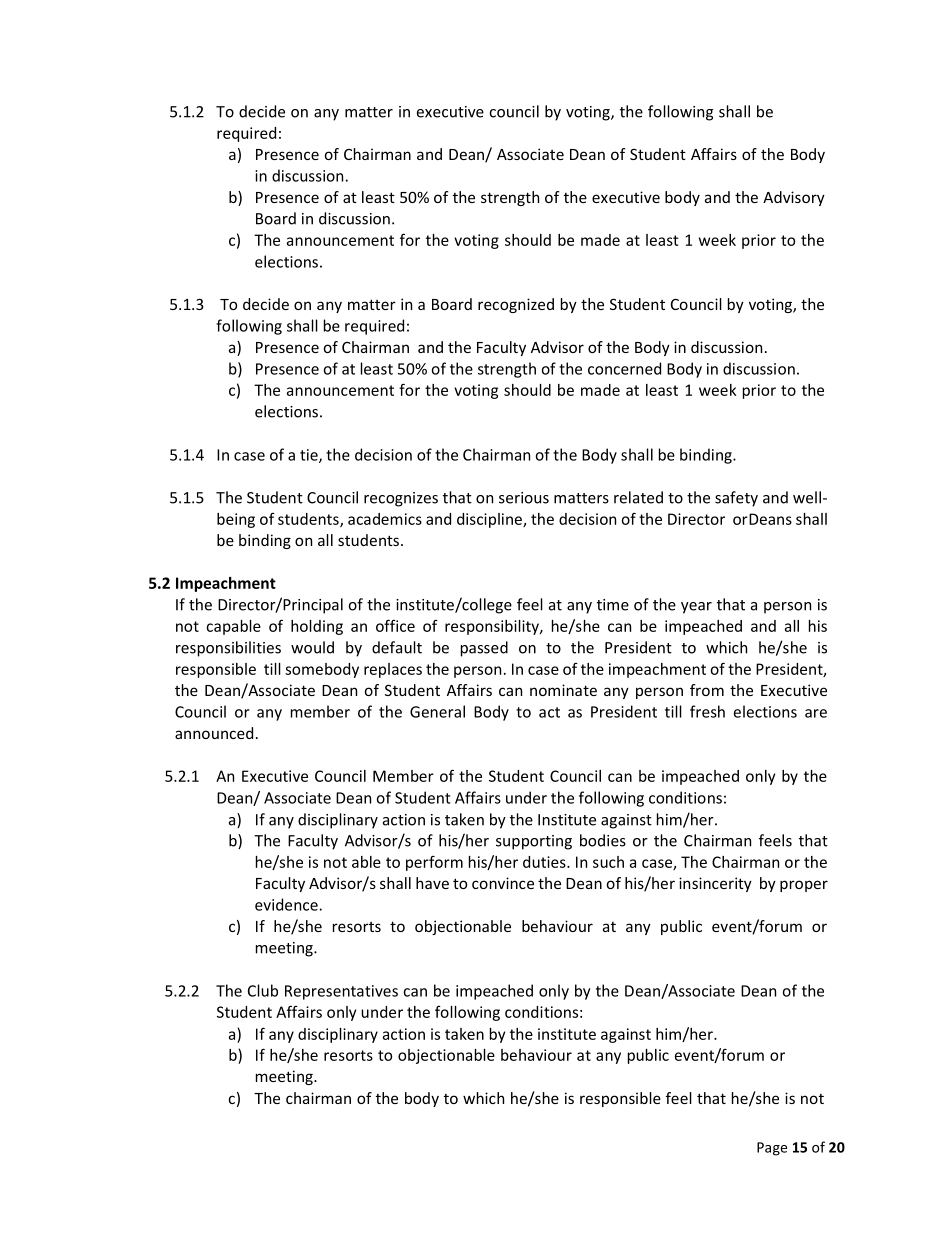 The height and width of the screenshot is (1233, 952). What do you see at coordinates (263, 990) in the screenshot?
I see `Club` at bounding box center [263, 990].
